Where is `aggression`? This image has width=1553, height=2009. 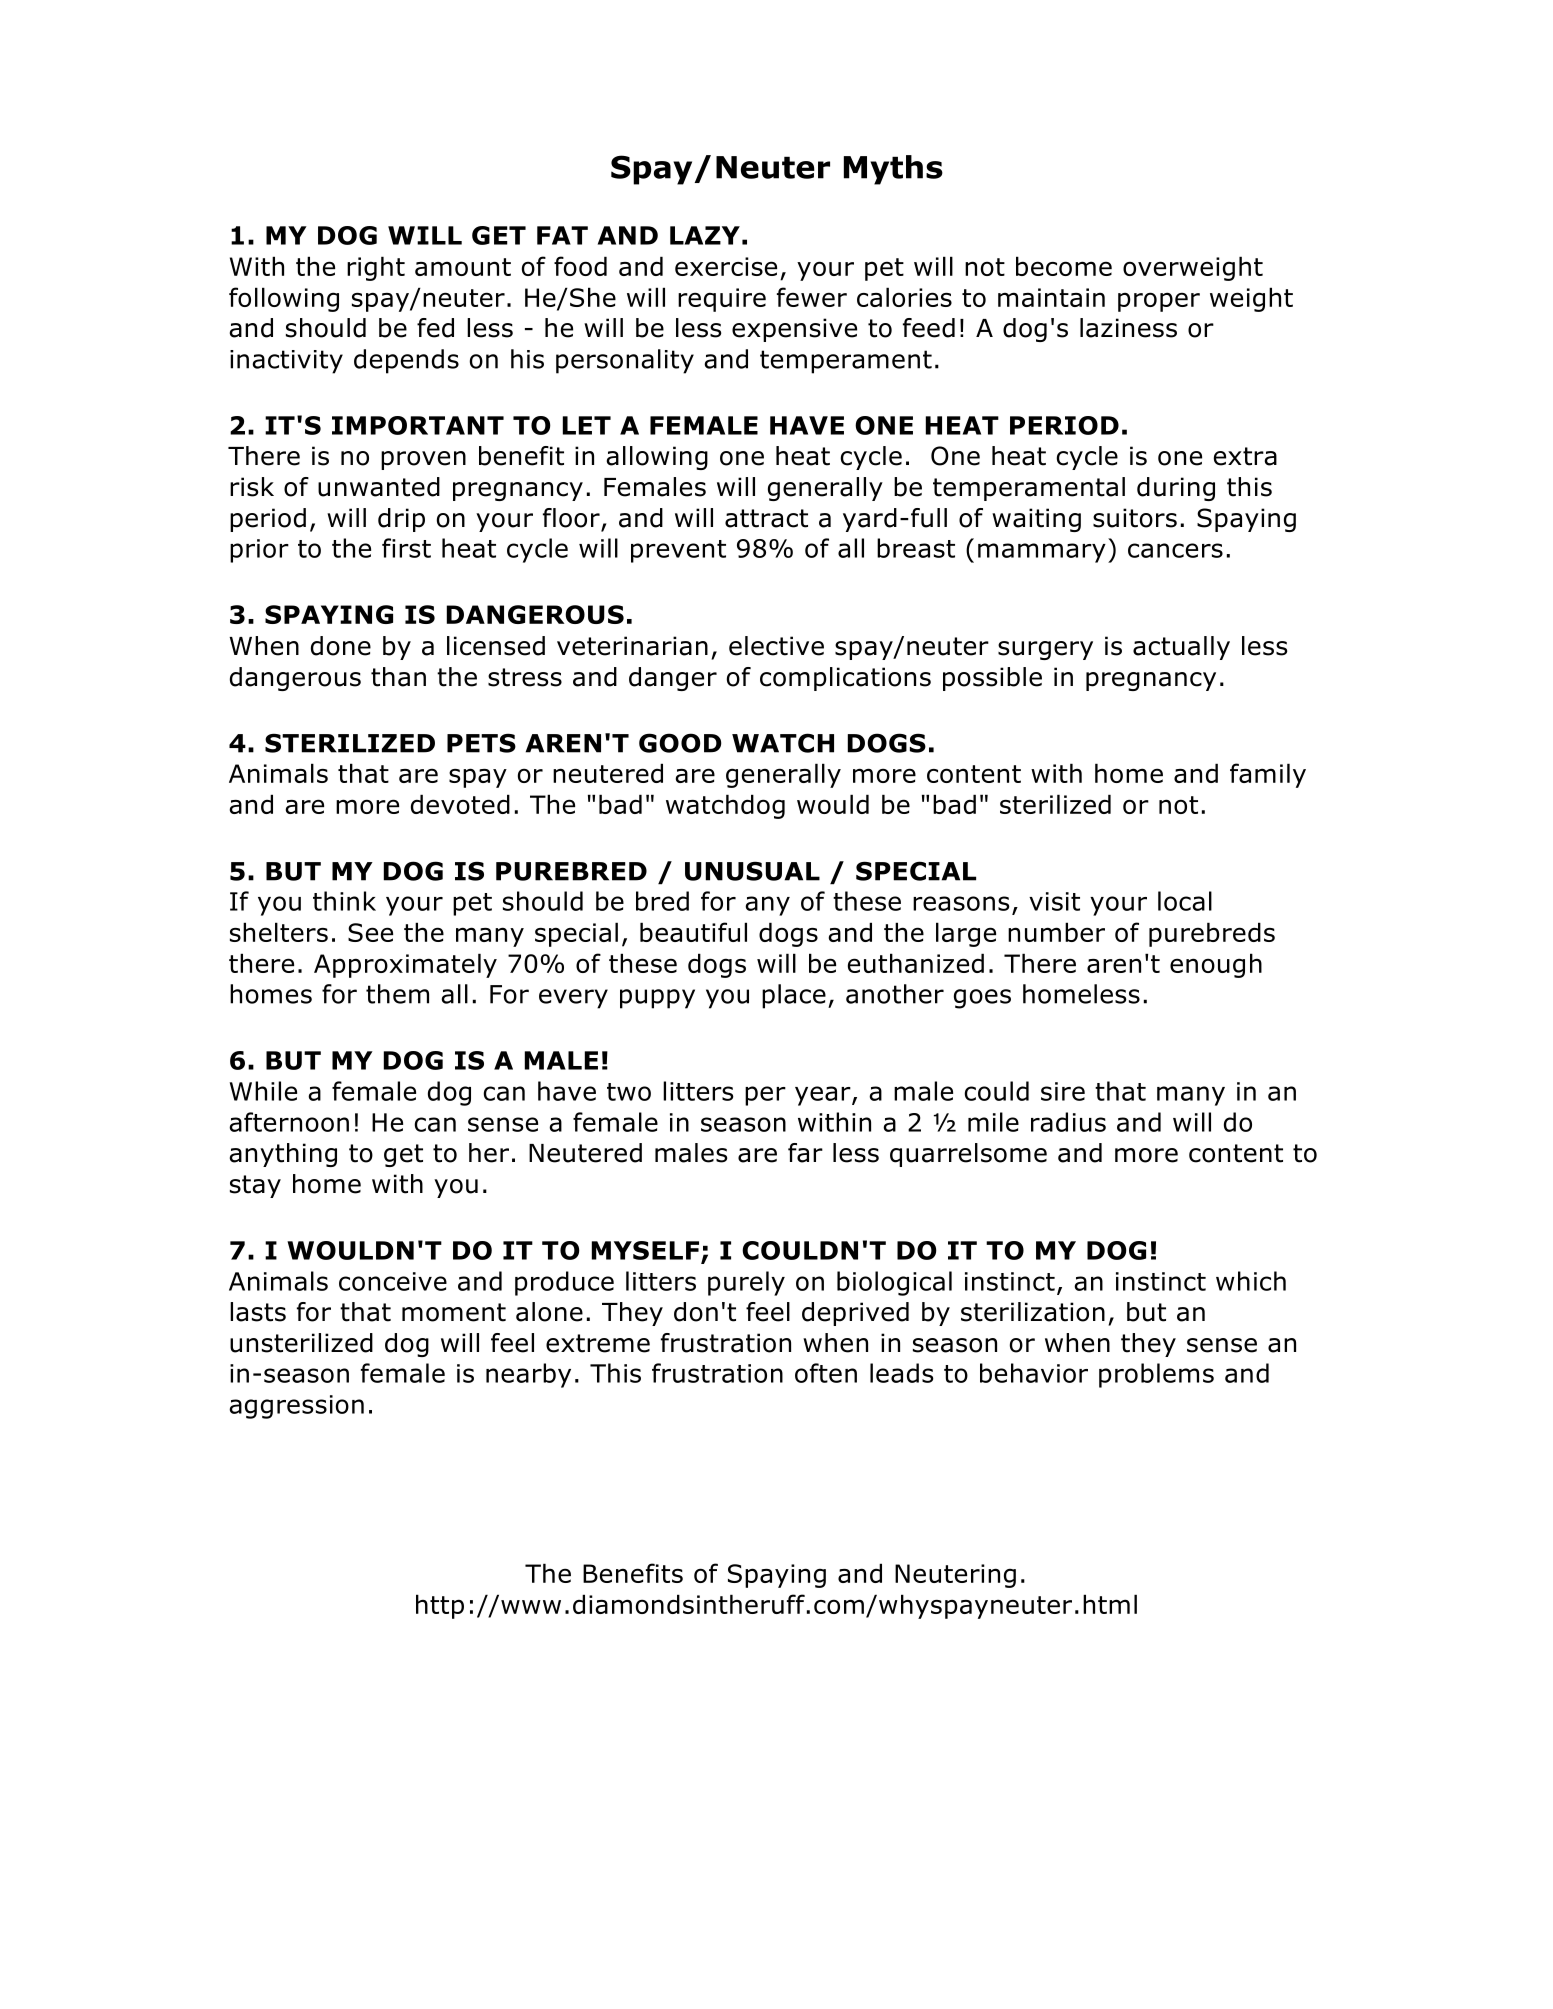
aggression is located at coordinates (296, 1407).
